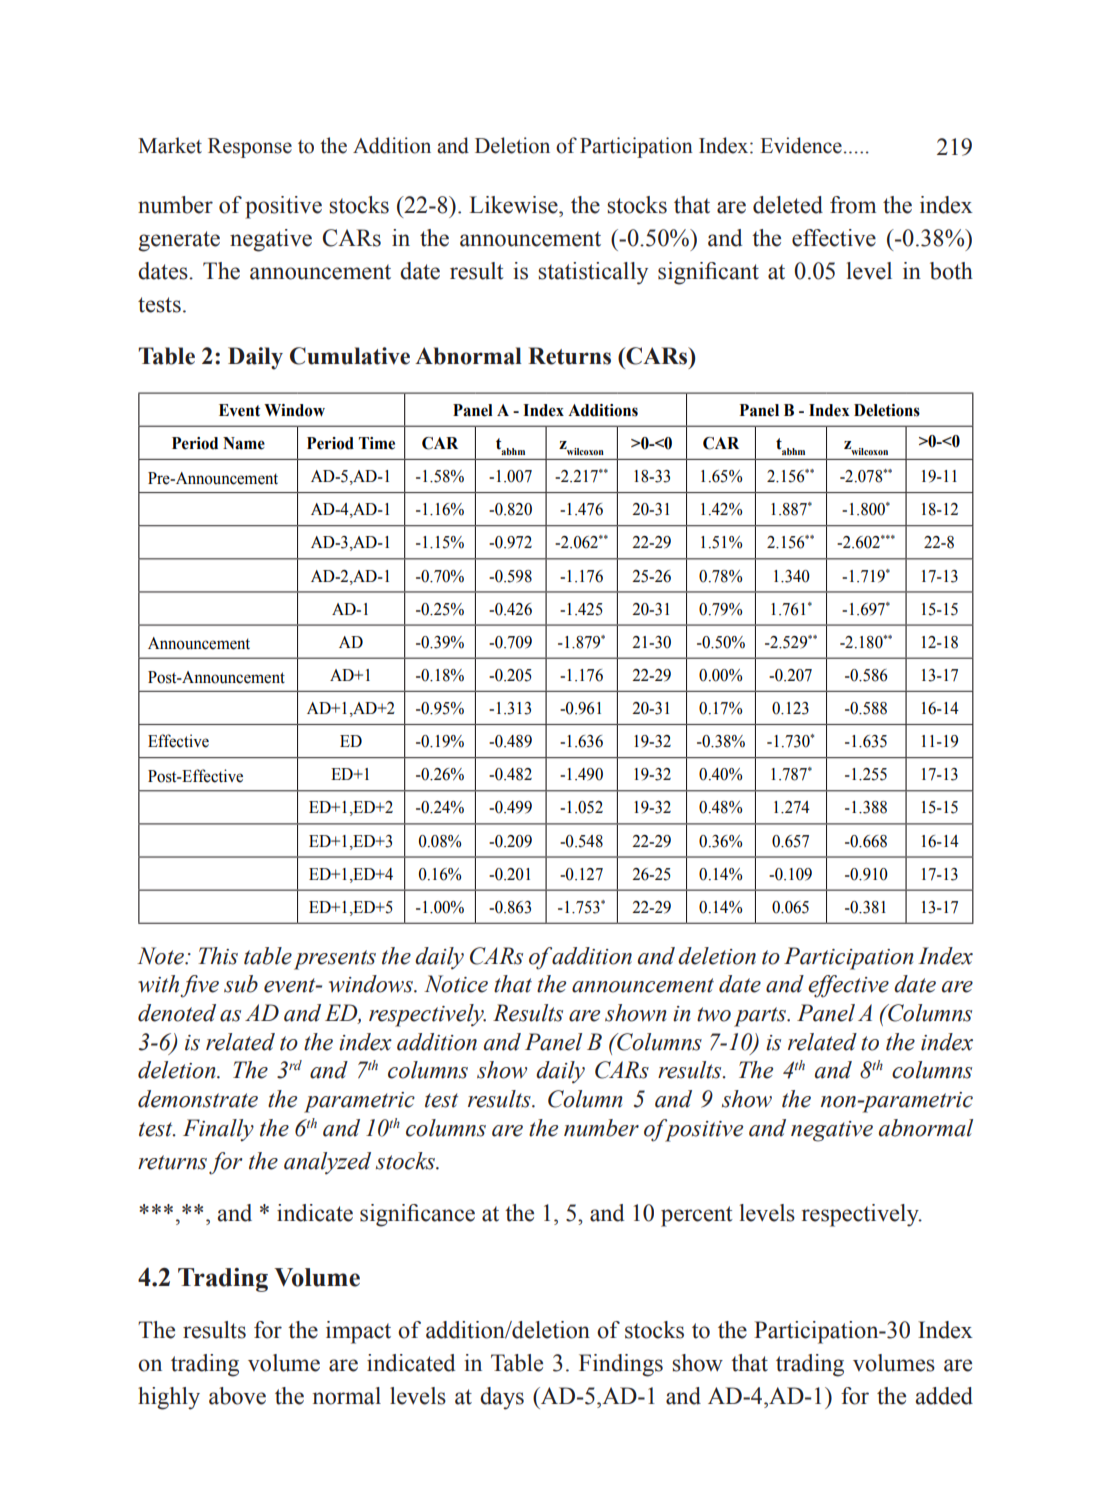 Image resolution: width=1113 pixels, height=1511 pixels. I want to click on Response, so click(250, 148).
